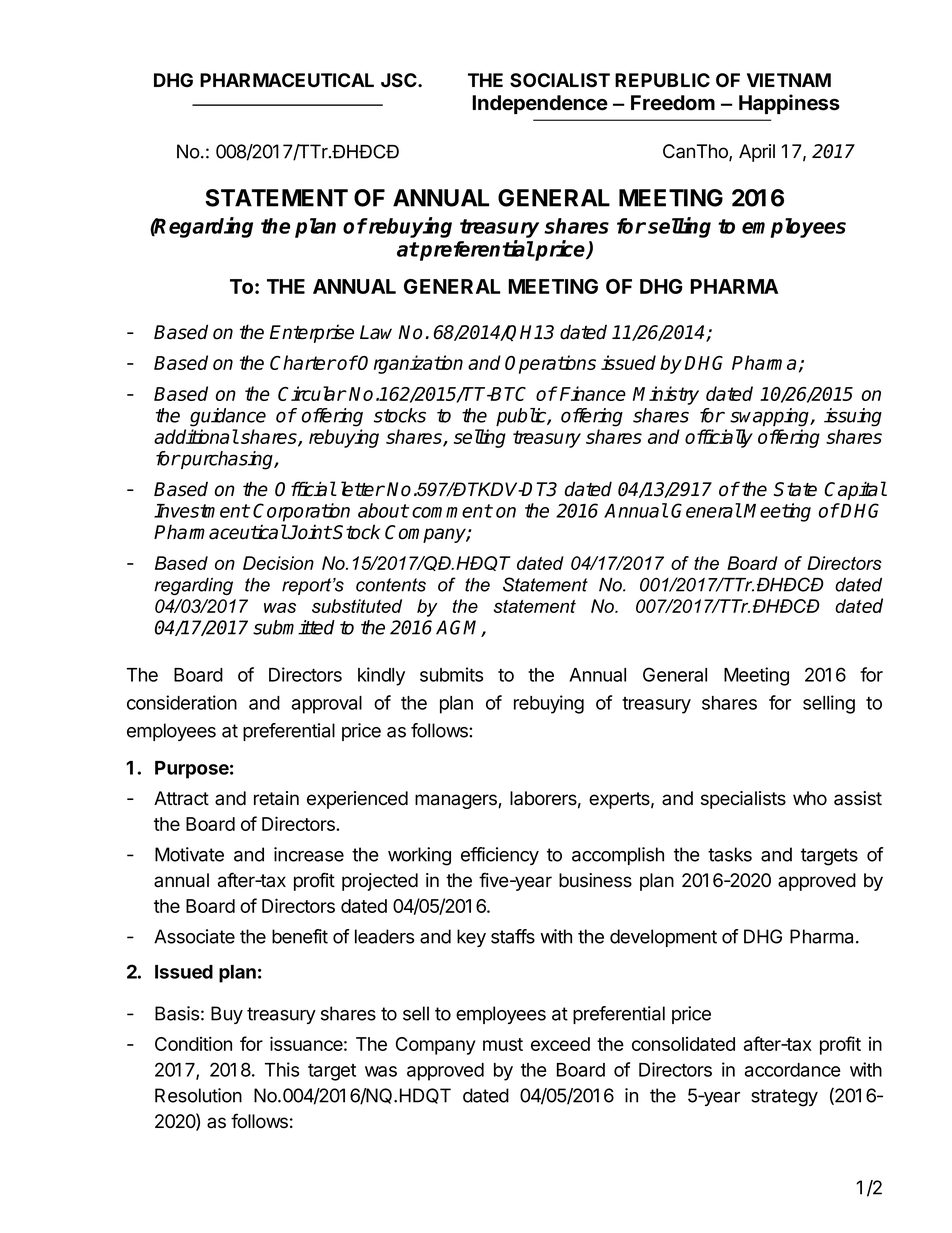 Image resolution: width=952 pixels, height=1233 pixels. I want to click on retain, so click(276, 798).
